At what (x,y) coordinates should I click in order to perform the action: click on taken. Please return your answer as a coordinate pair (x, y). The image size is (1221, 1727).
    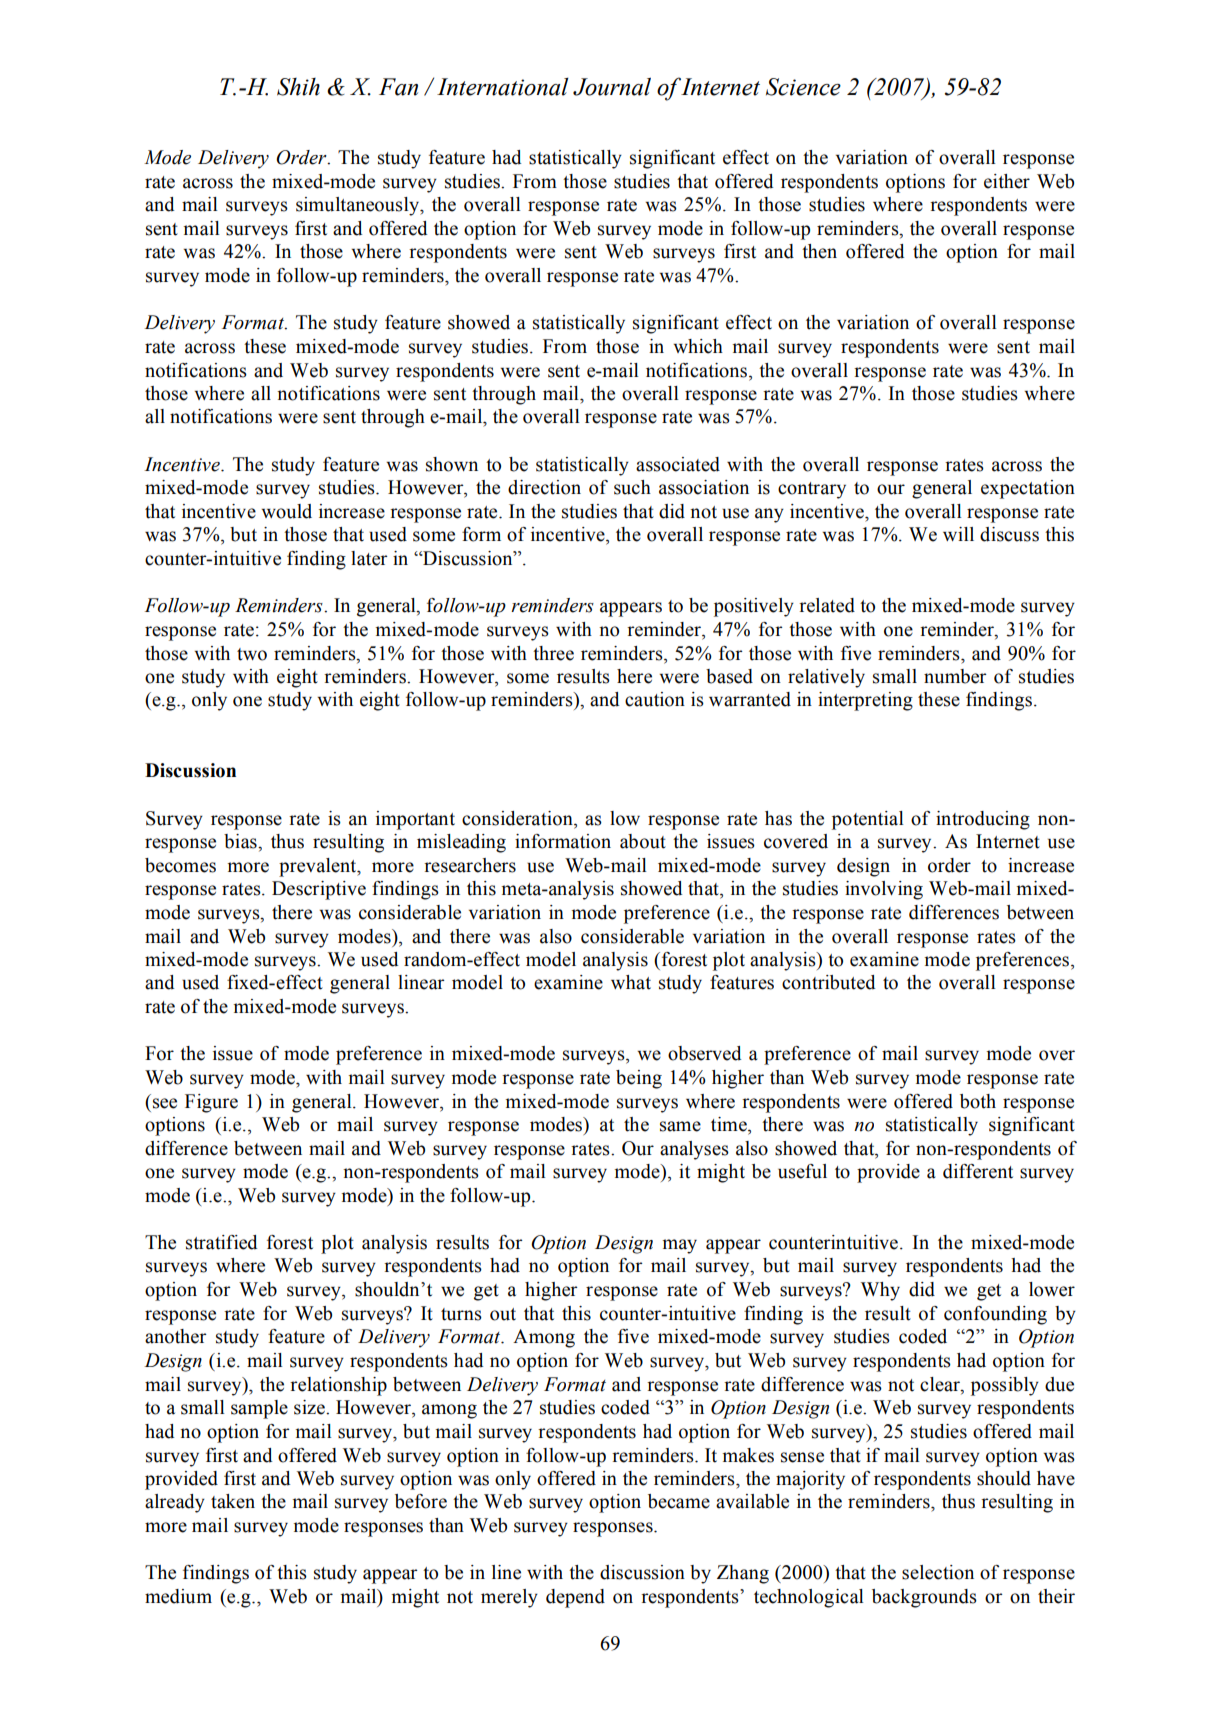
    Looking at the image, I should click on (233, 1501).
